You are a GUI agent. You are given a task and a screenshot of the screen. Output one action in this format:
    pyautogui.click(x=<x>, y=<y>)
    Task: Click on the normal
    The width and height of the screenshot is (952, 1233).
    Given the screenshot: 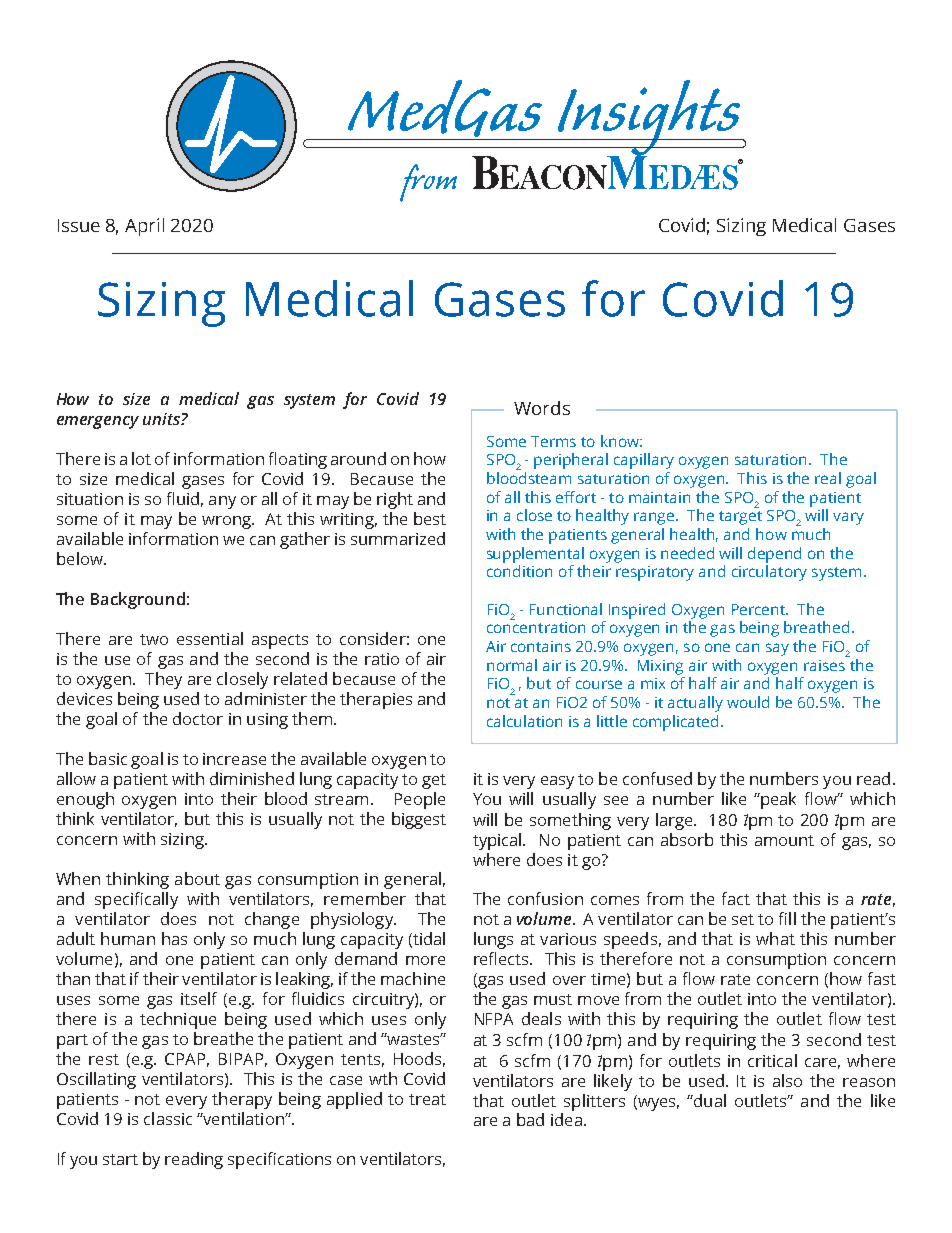 What is the action you would take?
    pyautogui.click(x=512, y=665)
